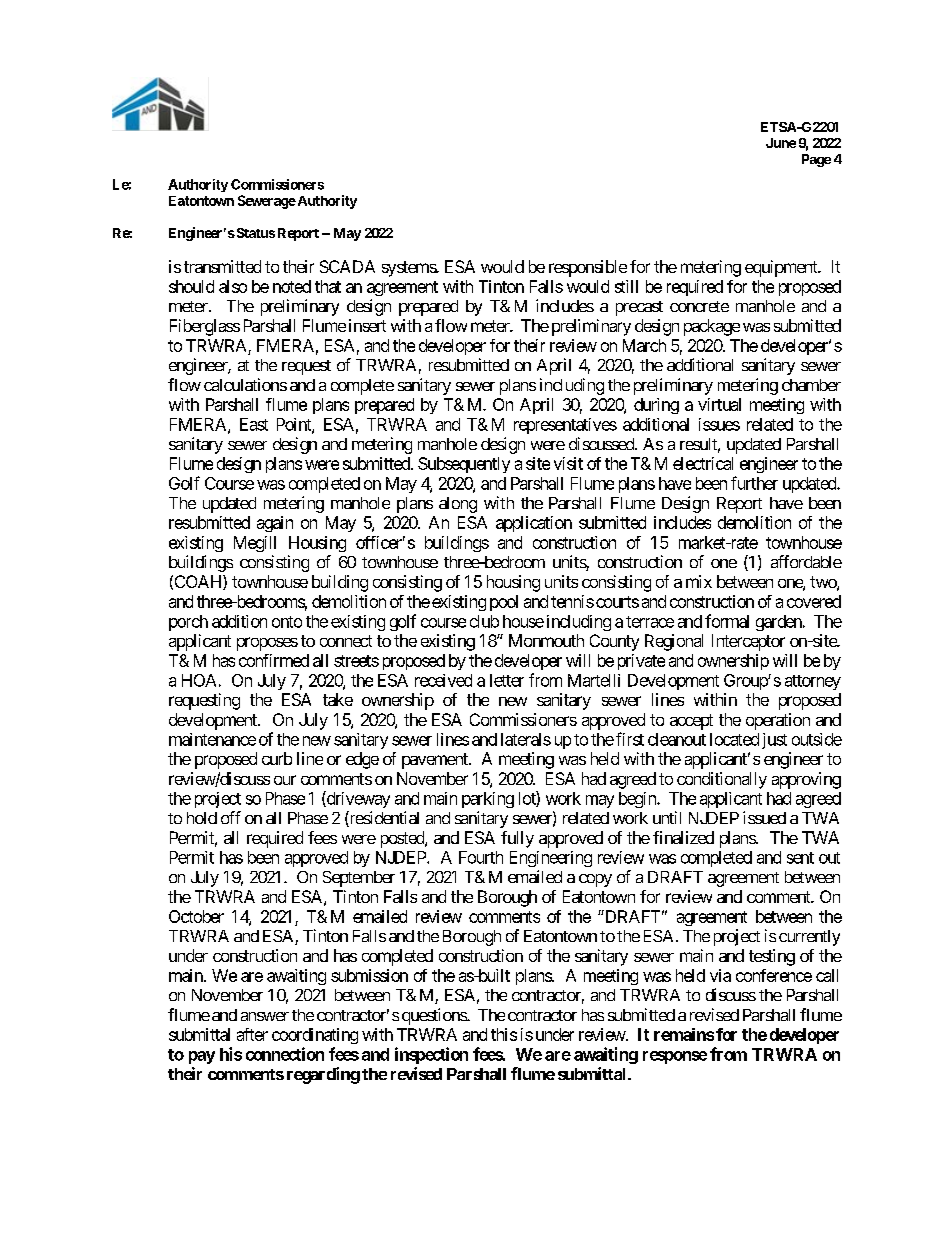 Image resolution: width=952 pixels, height=1233 pixels. I want to click on pool, so click(504, 603).
